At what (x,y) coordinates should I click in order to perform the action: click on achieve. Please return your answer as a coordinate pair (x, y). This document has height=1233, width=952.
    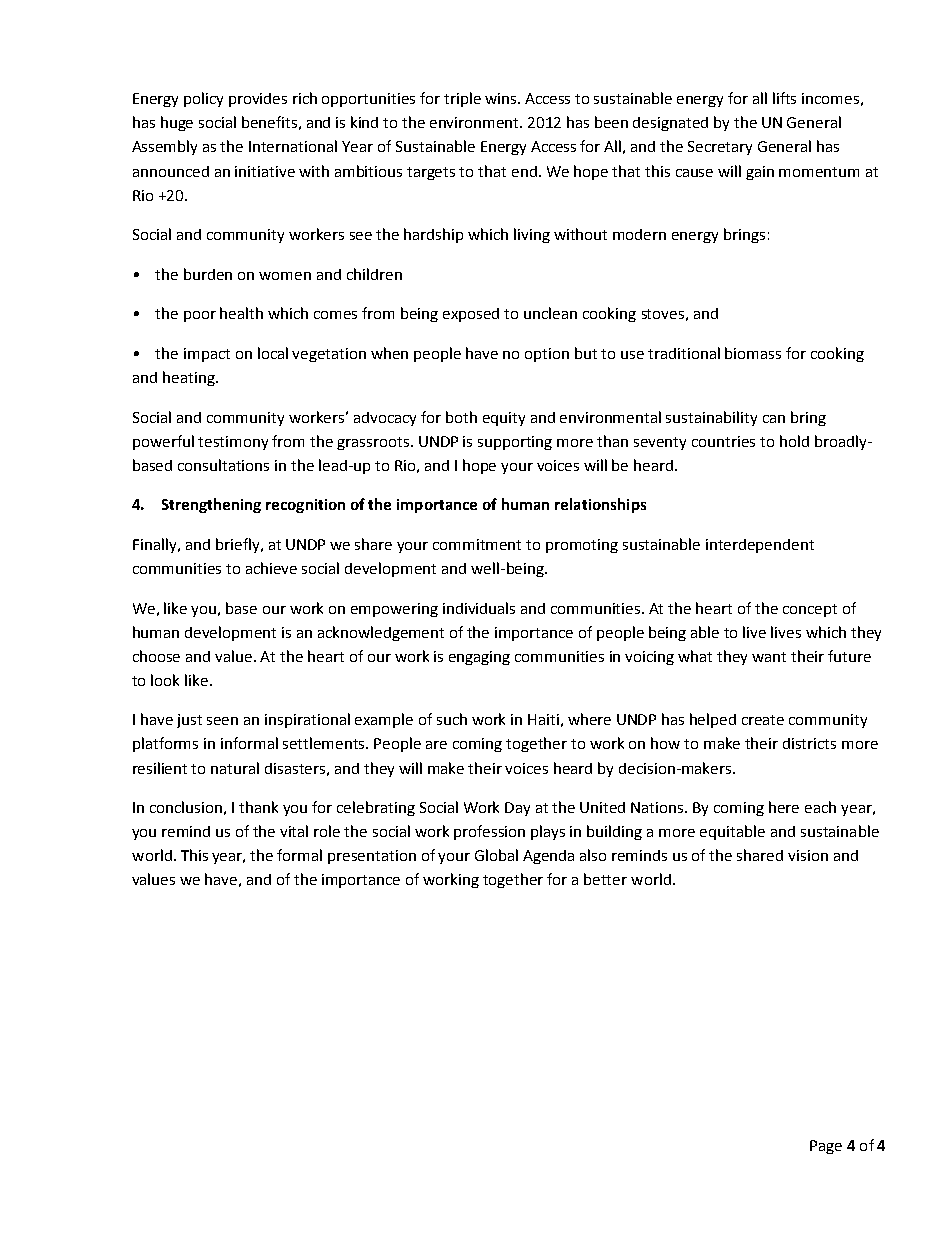
    Looking at the image, I should click on (271, 568).
